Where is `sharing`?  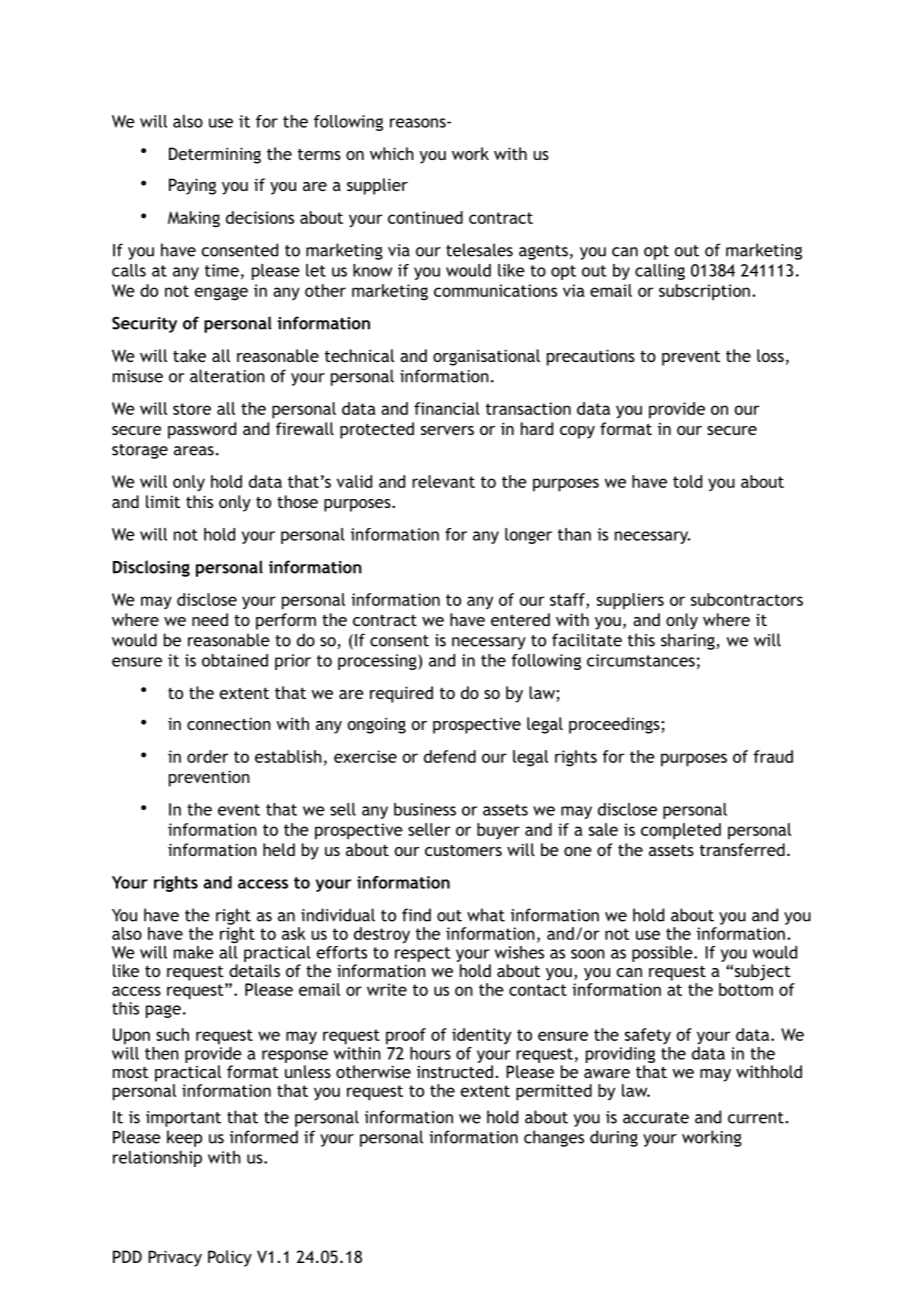
sharing is located at coordinates (689, 641).
